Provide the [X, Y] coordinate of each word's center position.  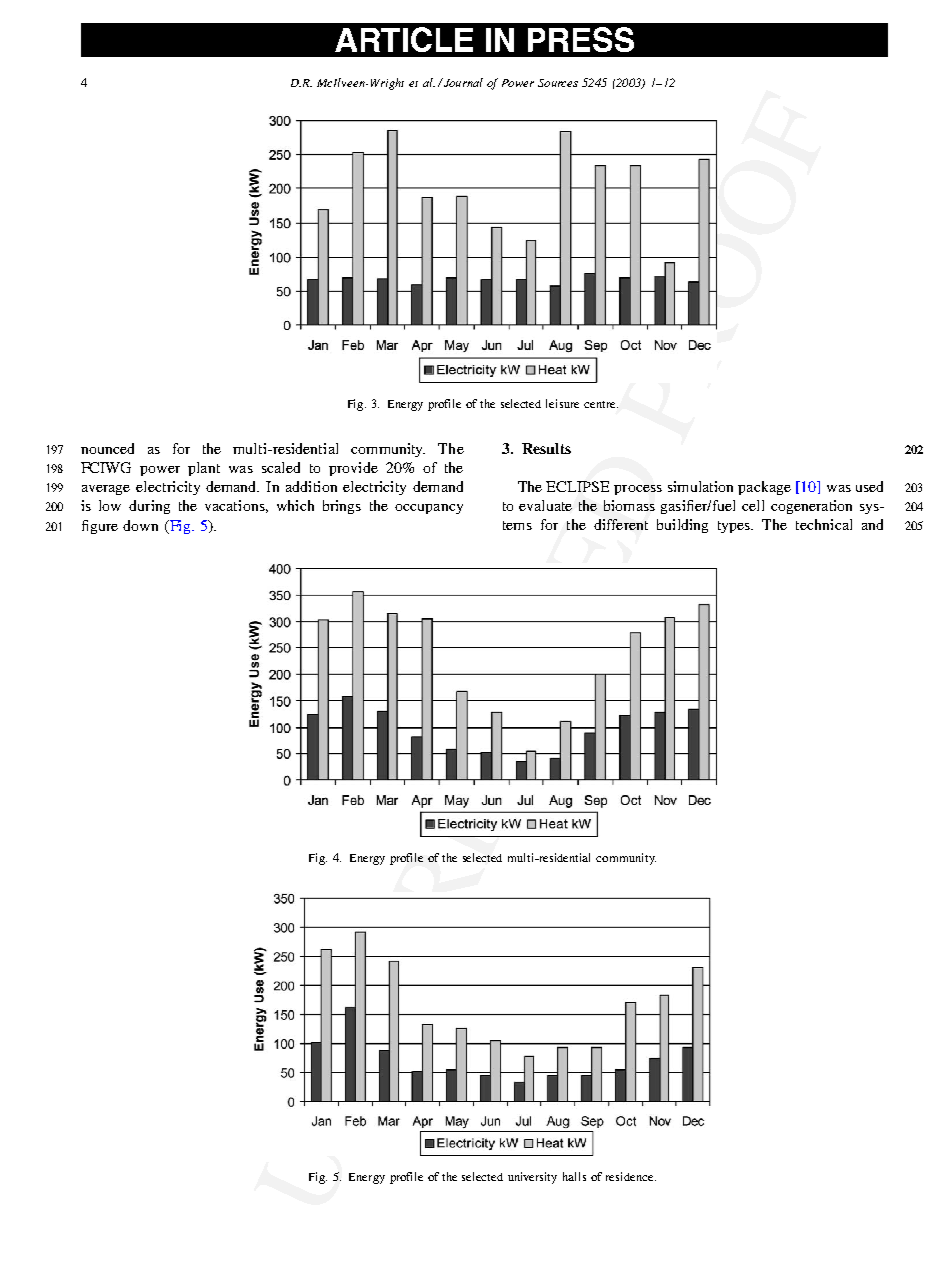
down [140, 525]
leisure [562, 403]
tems [517, 525]
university [532, 1178]
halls [574, 1176]
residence [631, 1176]
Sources [558, 83]
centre [601, 404]
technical [824, 524]
